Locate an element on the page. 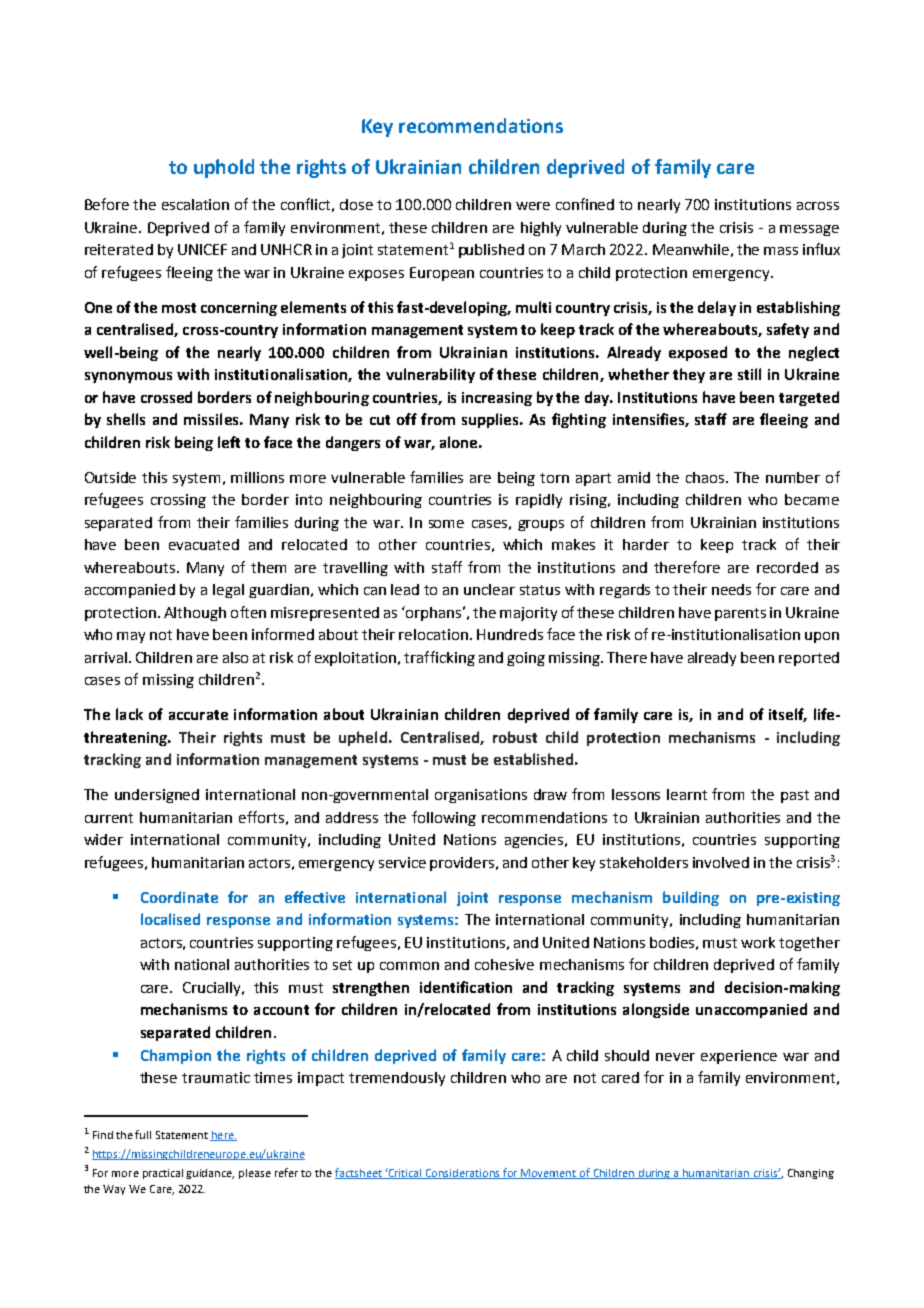  localised is located at coordinates (170, 919).
